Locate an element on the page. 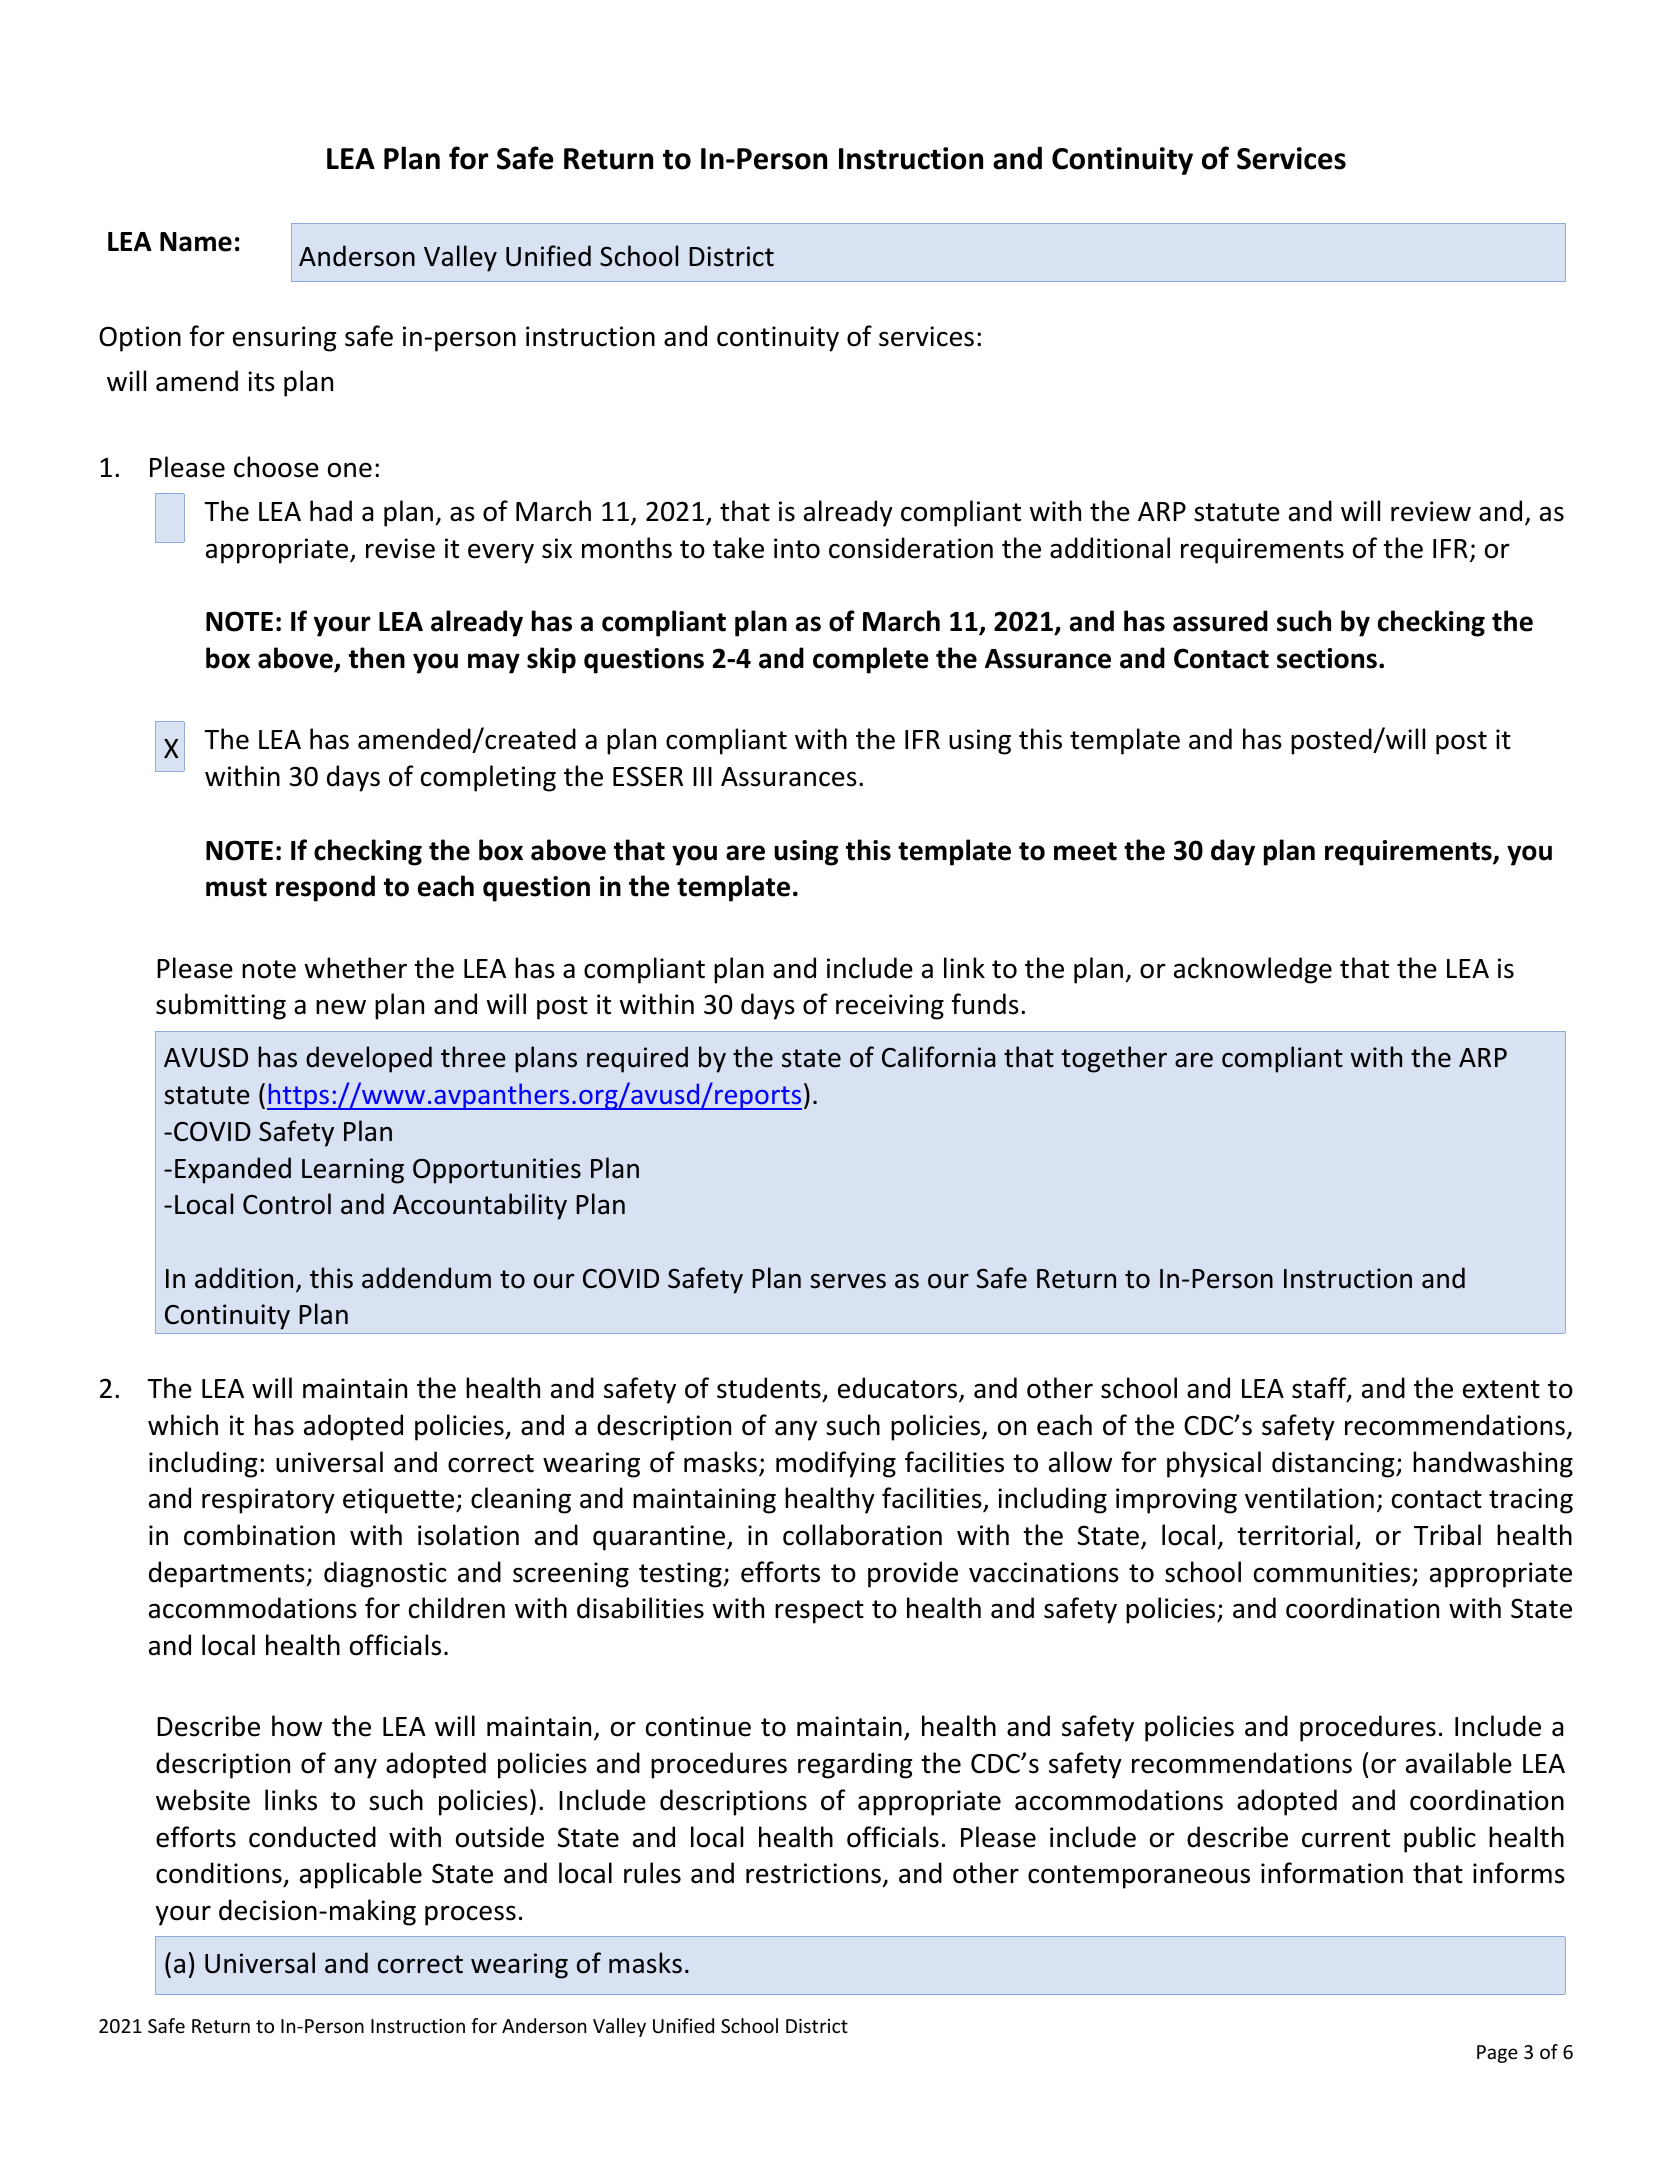 The height and width of the image is (2164, 1672). acknowledge is located at coordinates (1253, 970).
